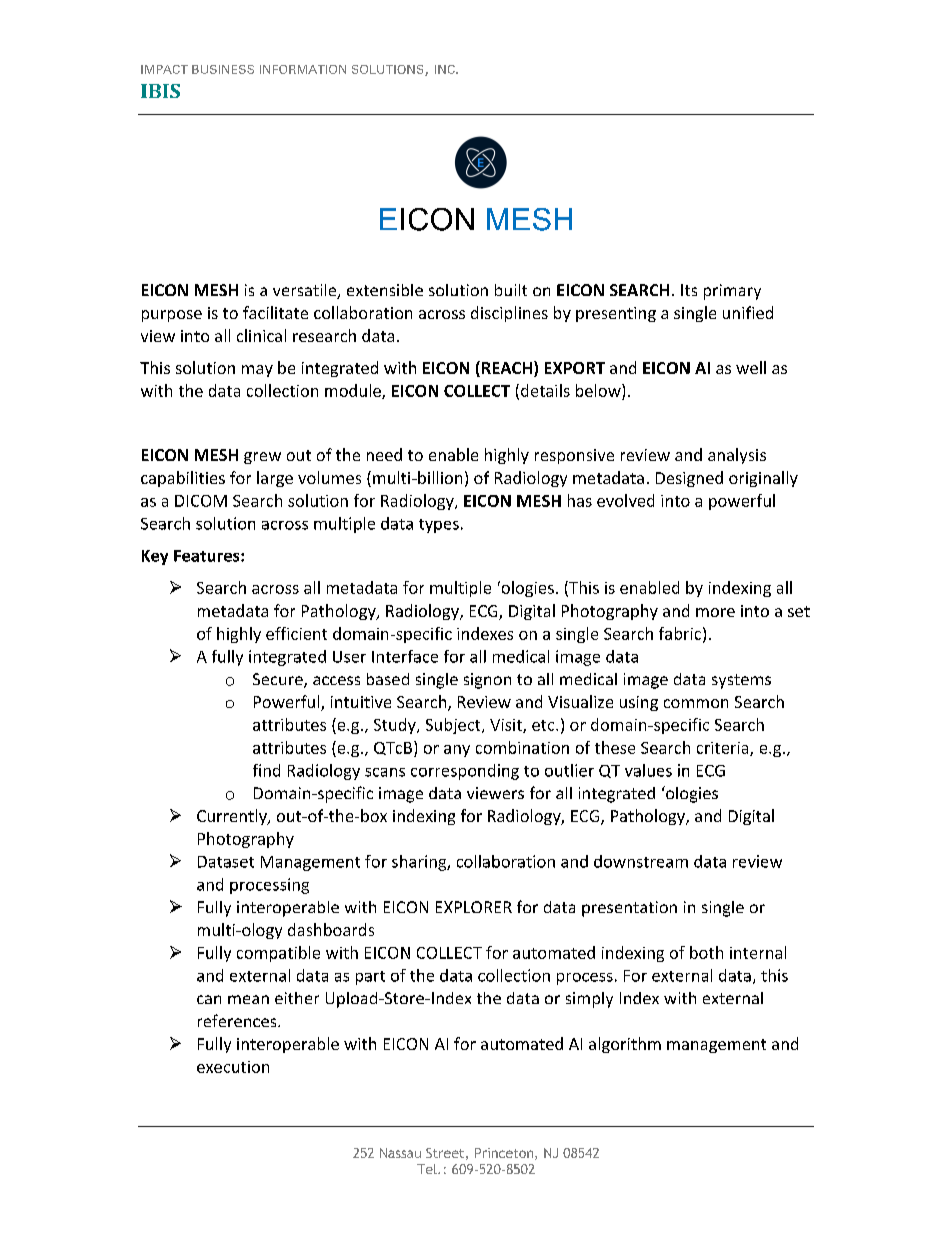  Describe the element at coordinates (505, 369) in the screenshot. I see `REACH` at that location.
